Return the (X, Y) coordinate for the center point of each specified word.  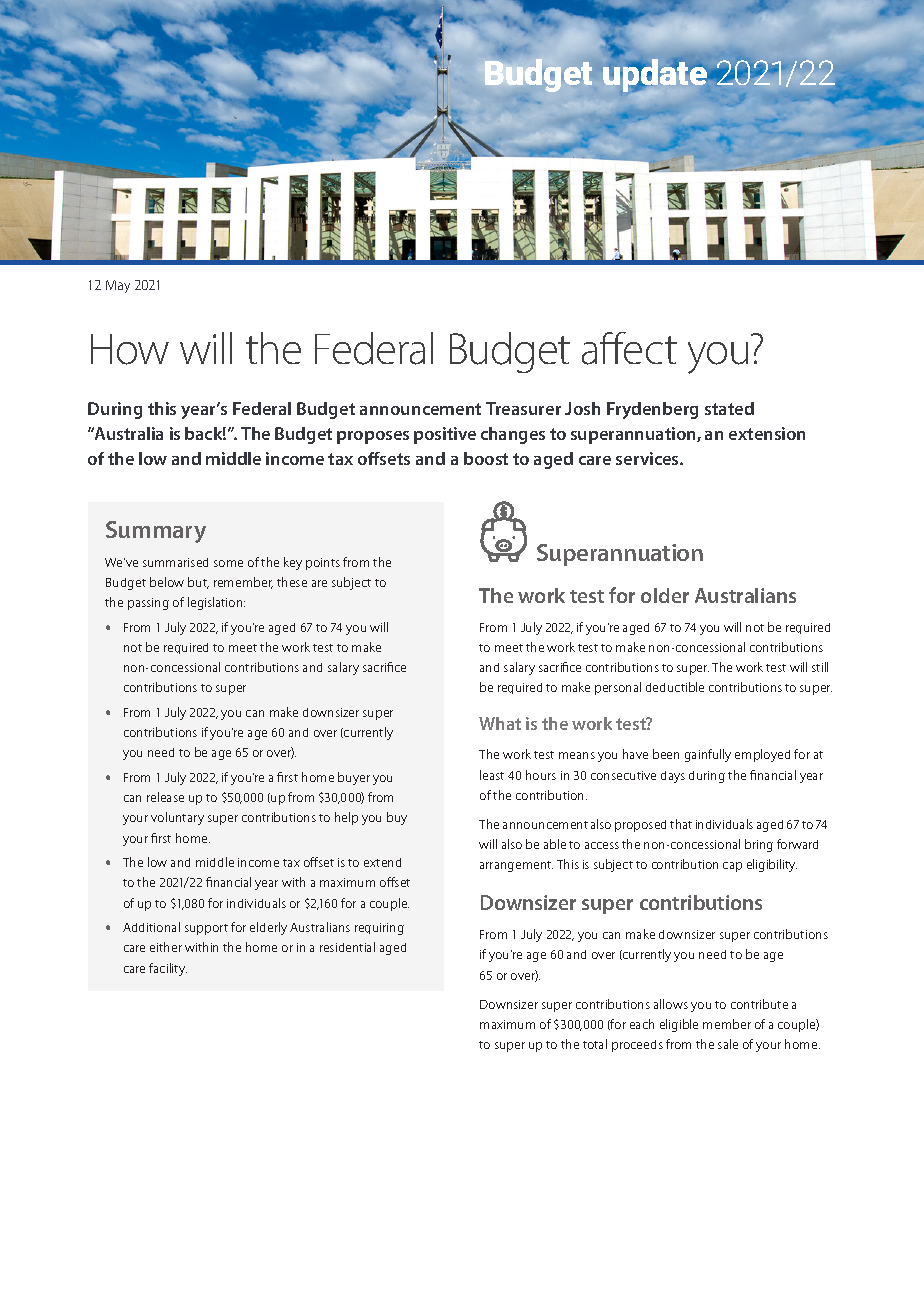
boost (486, 458)
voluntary (177, 818)
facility (168, 969)
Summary (156, 532)
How (130, 349)
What (500, 723)
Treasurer (523, 408)
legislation (216, 603)
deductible (675, 687)
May (118, 286)
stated (729, 408)
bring (759, 845)
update (656, 75)
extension (767, 433)
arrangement (516, 866)
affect (629, 348)
